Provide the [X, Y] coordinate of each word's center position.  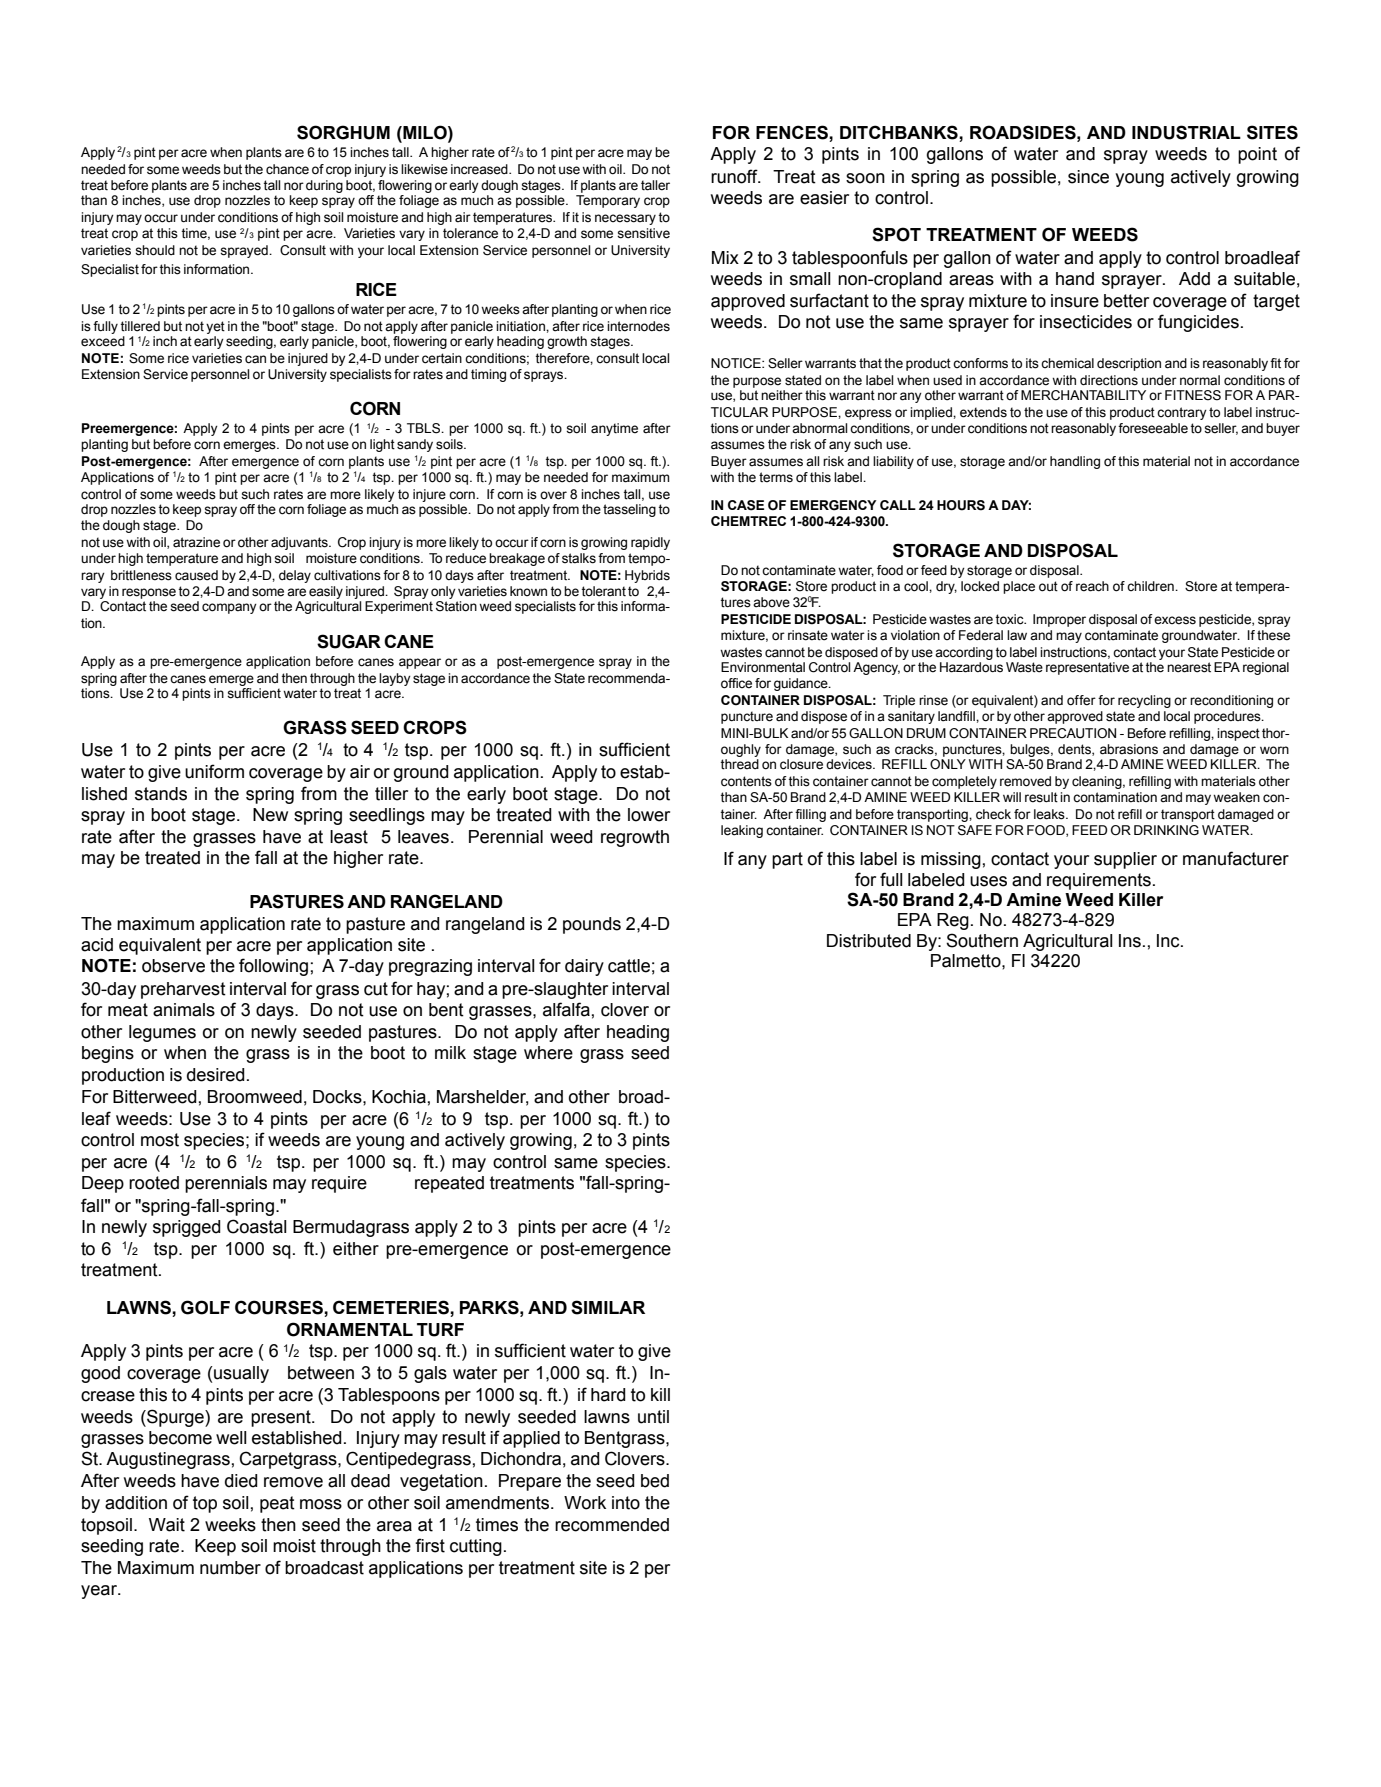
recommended [612, 1525]
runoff [735, 176]
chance [287, 169]
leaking [742, 831]
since [1088, 177]
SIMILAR [608, 1307]
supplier [1125, 860]
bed [655, 1481]
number [230, 1568]
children [1151, 586]
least [349, 837]
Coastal [257, 1226]
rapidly [650, 543]
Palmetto [967, 961]
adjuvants [300, 543]
